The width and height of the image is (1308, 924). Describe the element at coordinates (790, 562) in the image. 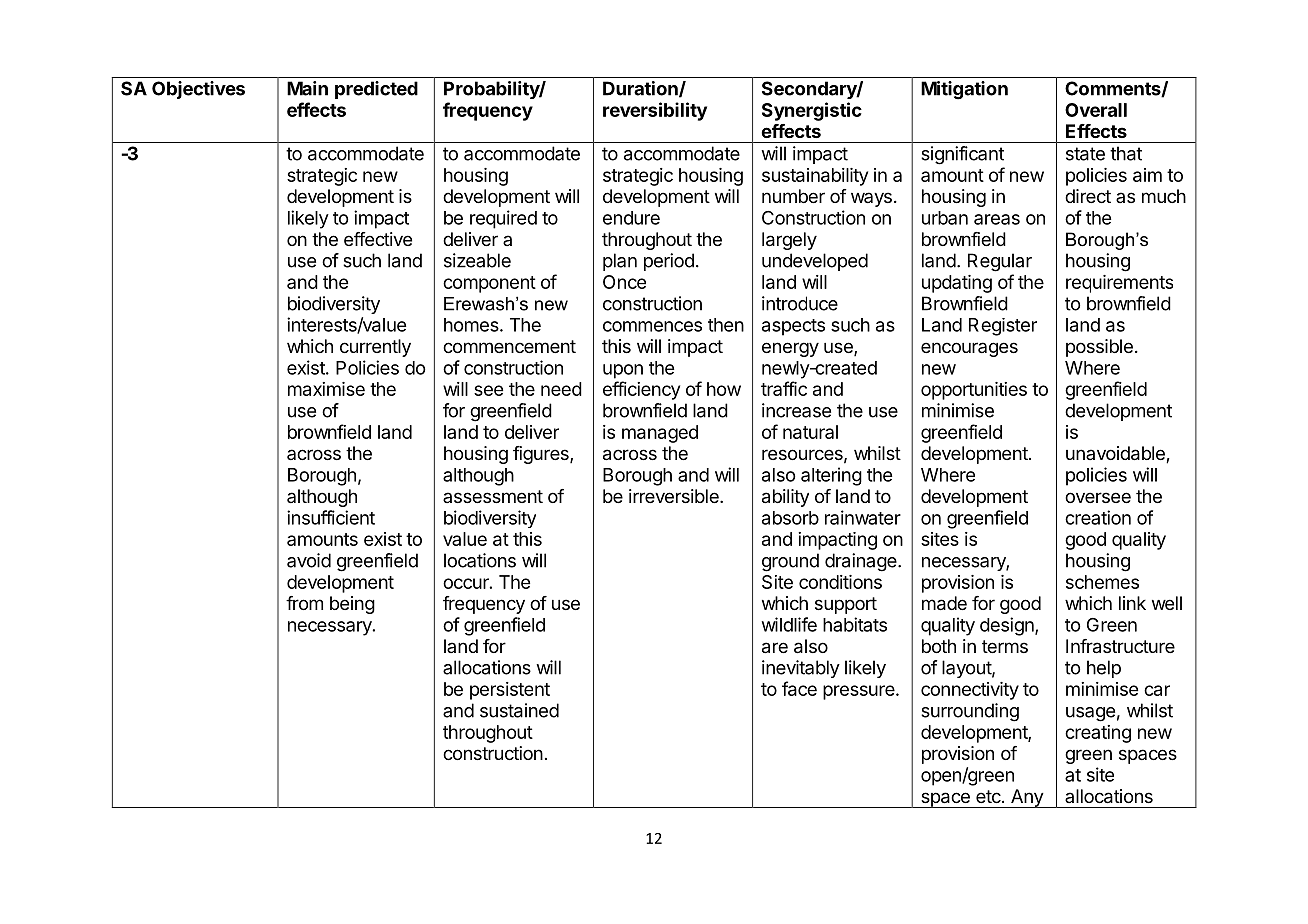

I see `ground` at that location.
